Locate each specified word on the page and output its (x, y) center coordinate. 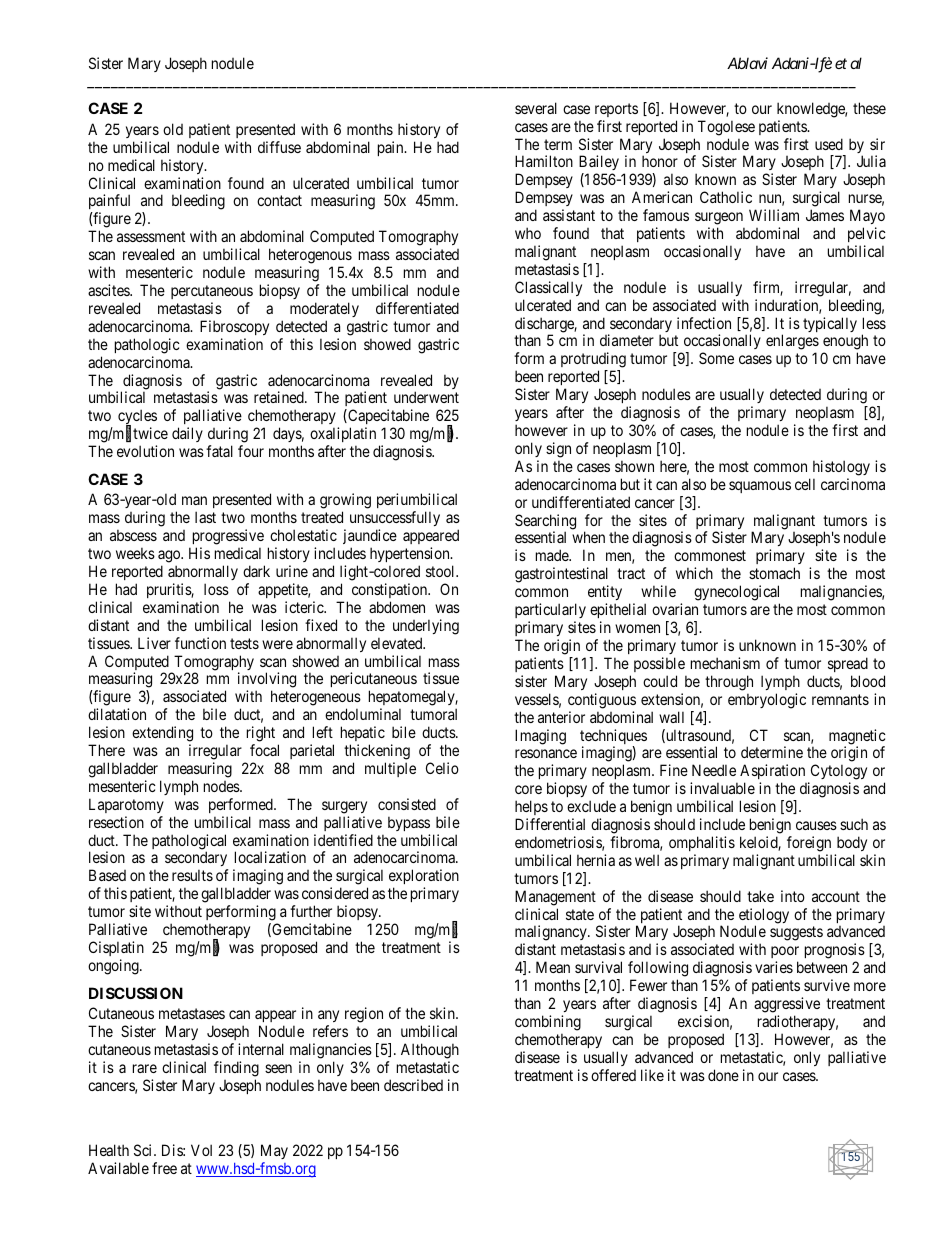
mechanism (725, 663)
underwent (426, 397)
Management (555, 898)
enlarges (792, 343)
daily (187, 434)
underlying (426, 627)
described (413, 1085)
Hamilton (544, 161)
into (793, 896)
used (829, 144)
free (164, 1168)
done (723, 1075)
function (200, 643)
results (192, 875)
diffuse (279, 147)
